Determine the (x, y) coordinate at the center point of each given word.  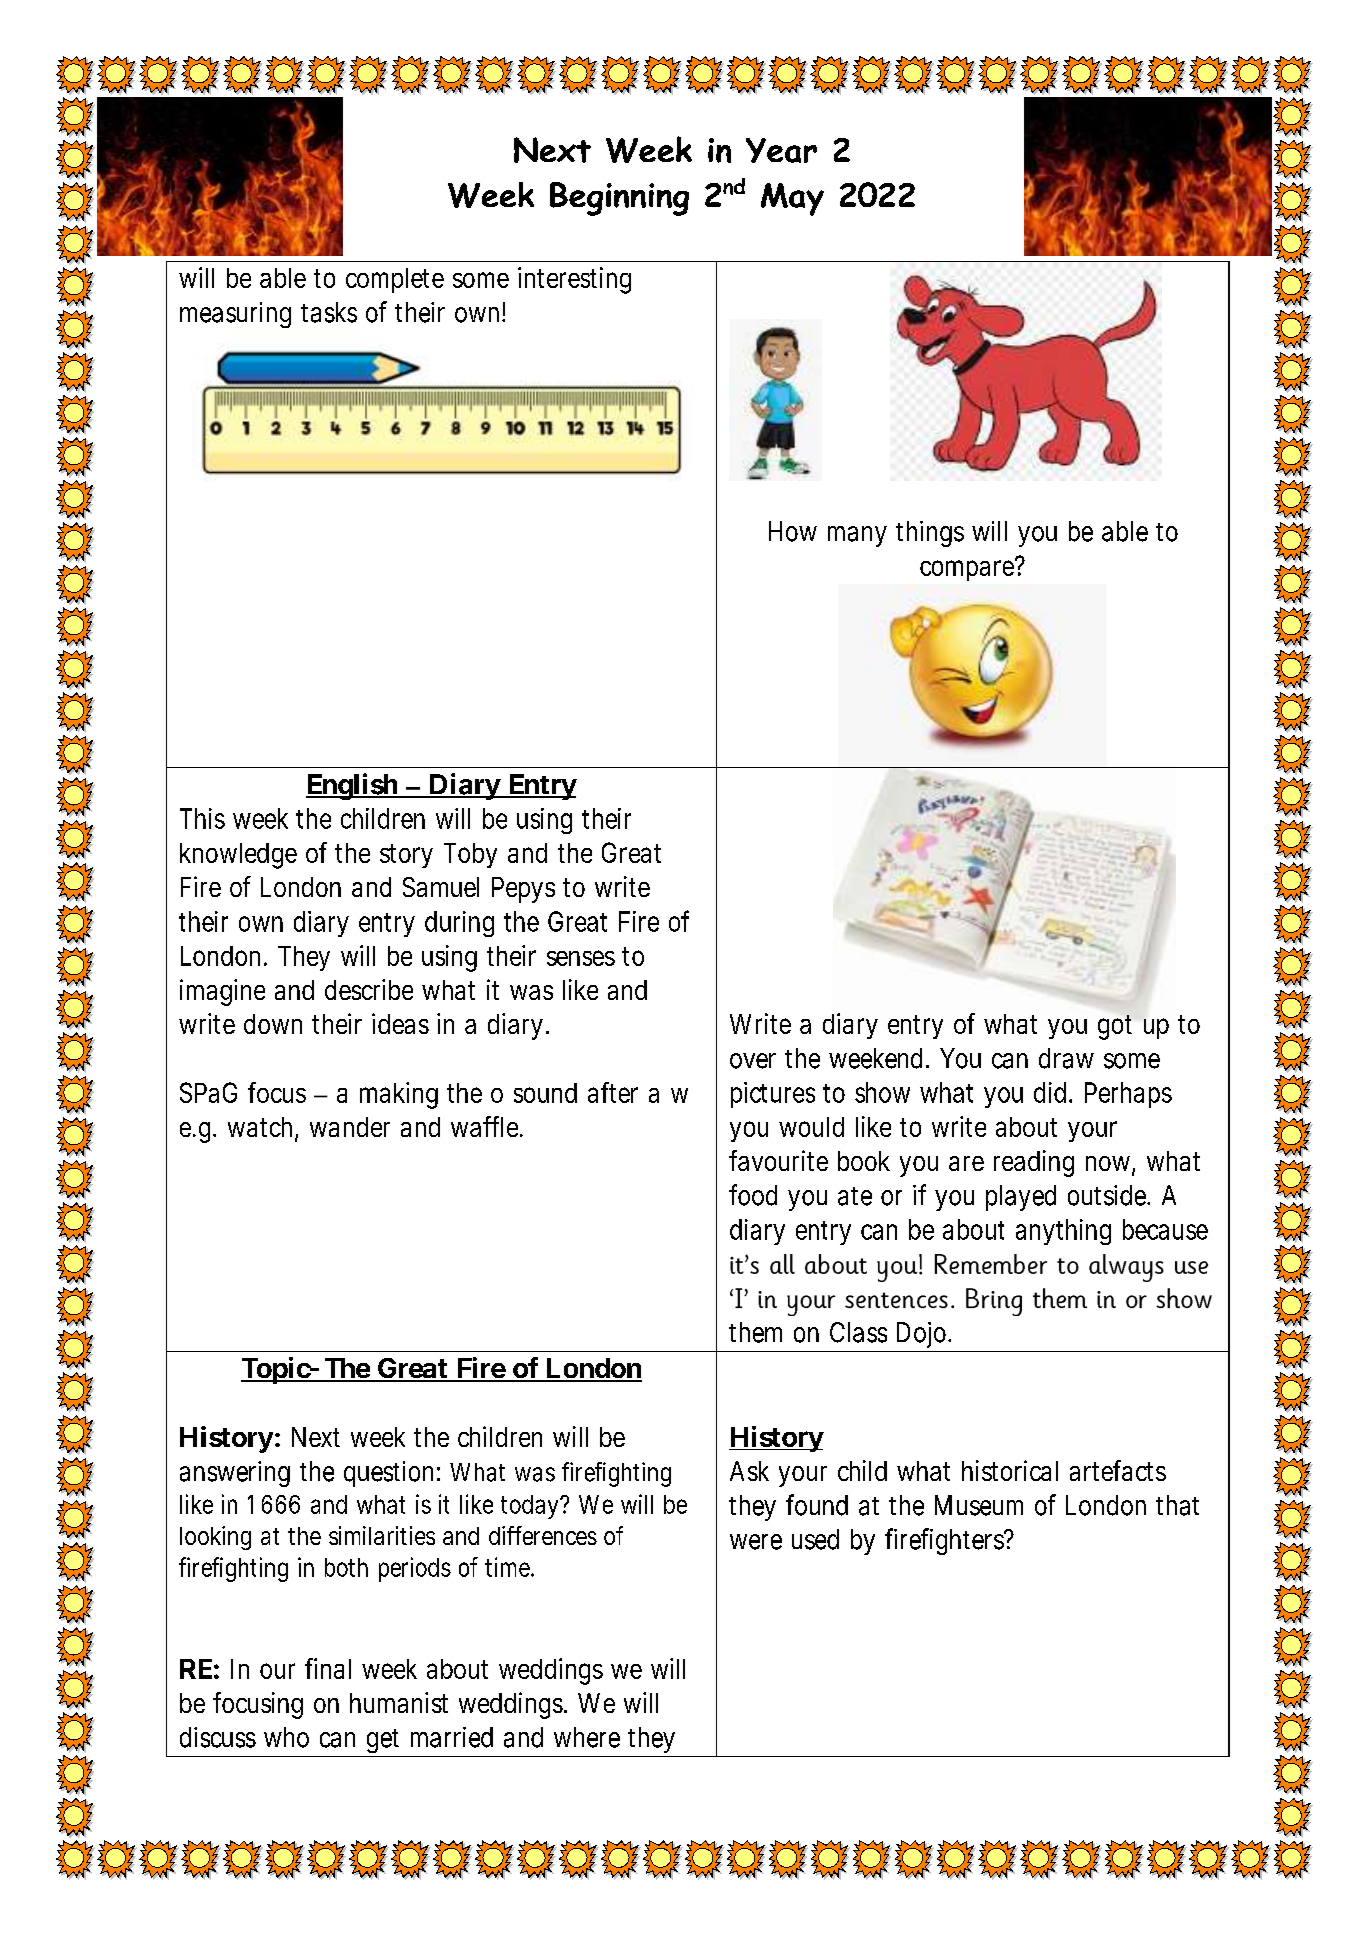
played (1021, 1198)
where (587, 1737)
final (328, 1668)
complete (395, 280)
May (792, 199)
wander (350, 1127)
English (352, 786)
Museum (979, 1505)
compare (969, 569)
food (753, 1195)
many (857, 536)
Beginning (619, 199)
